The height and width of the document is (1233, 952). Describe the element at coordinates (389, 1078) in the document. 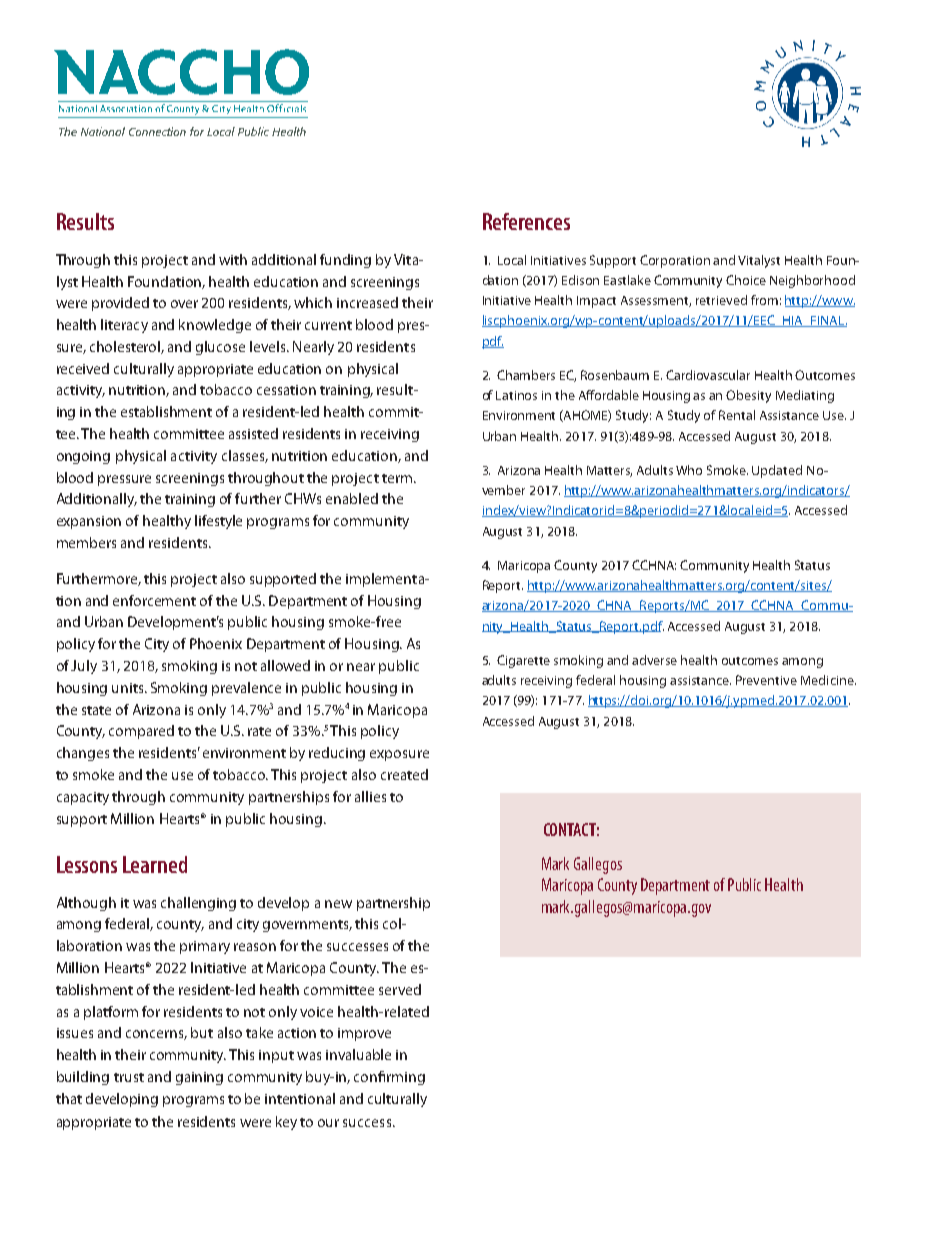

I see `confirming` at that location.
